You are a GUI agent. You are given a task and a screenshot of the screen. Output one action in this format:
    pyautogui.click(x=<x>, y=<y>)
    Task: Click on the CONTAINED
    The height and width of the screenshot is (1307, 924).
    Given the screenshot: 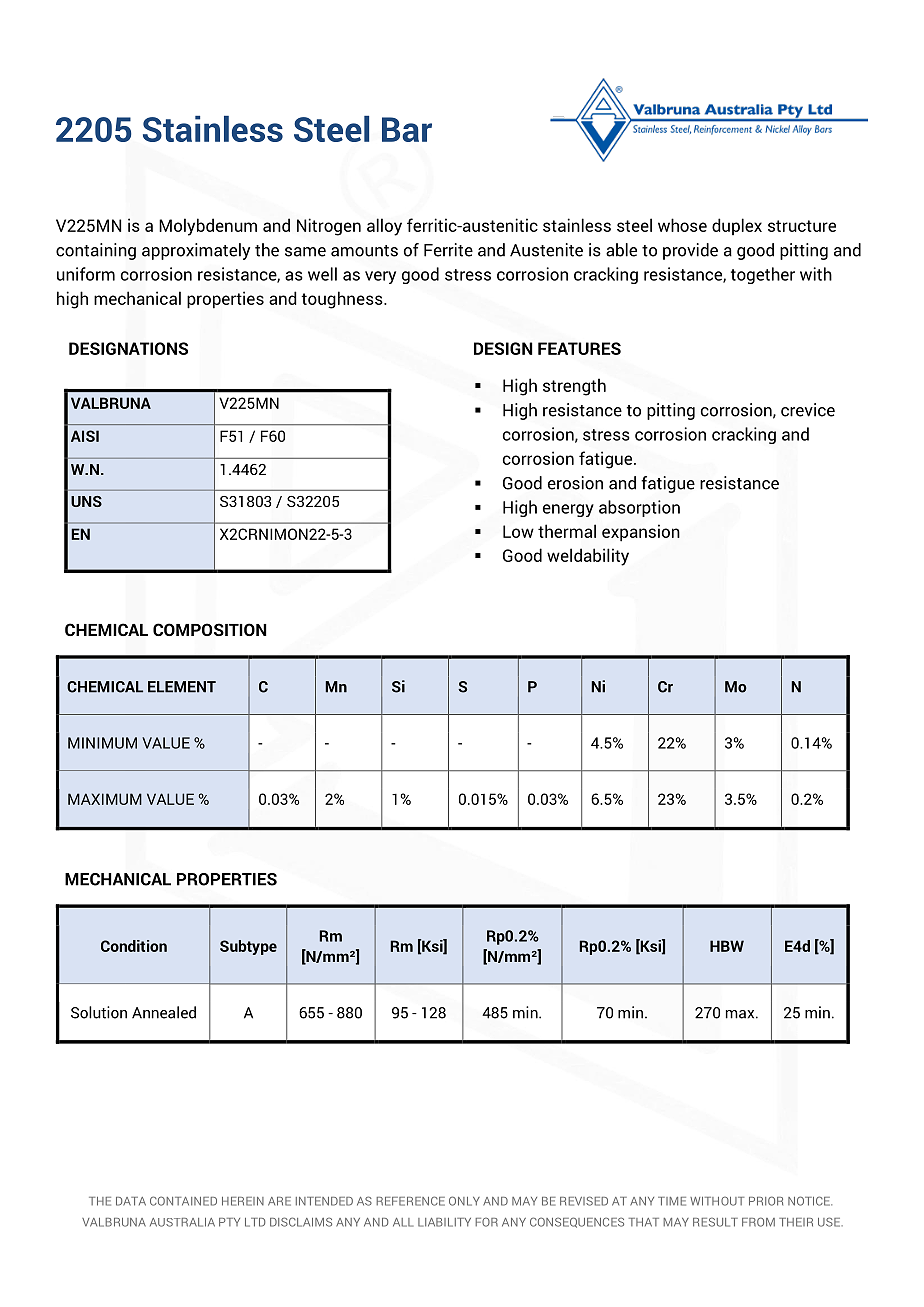 What is the action you would take?
    pyautogui.click(x=183, y=1201)
